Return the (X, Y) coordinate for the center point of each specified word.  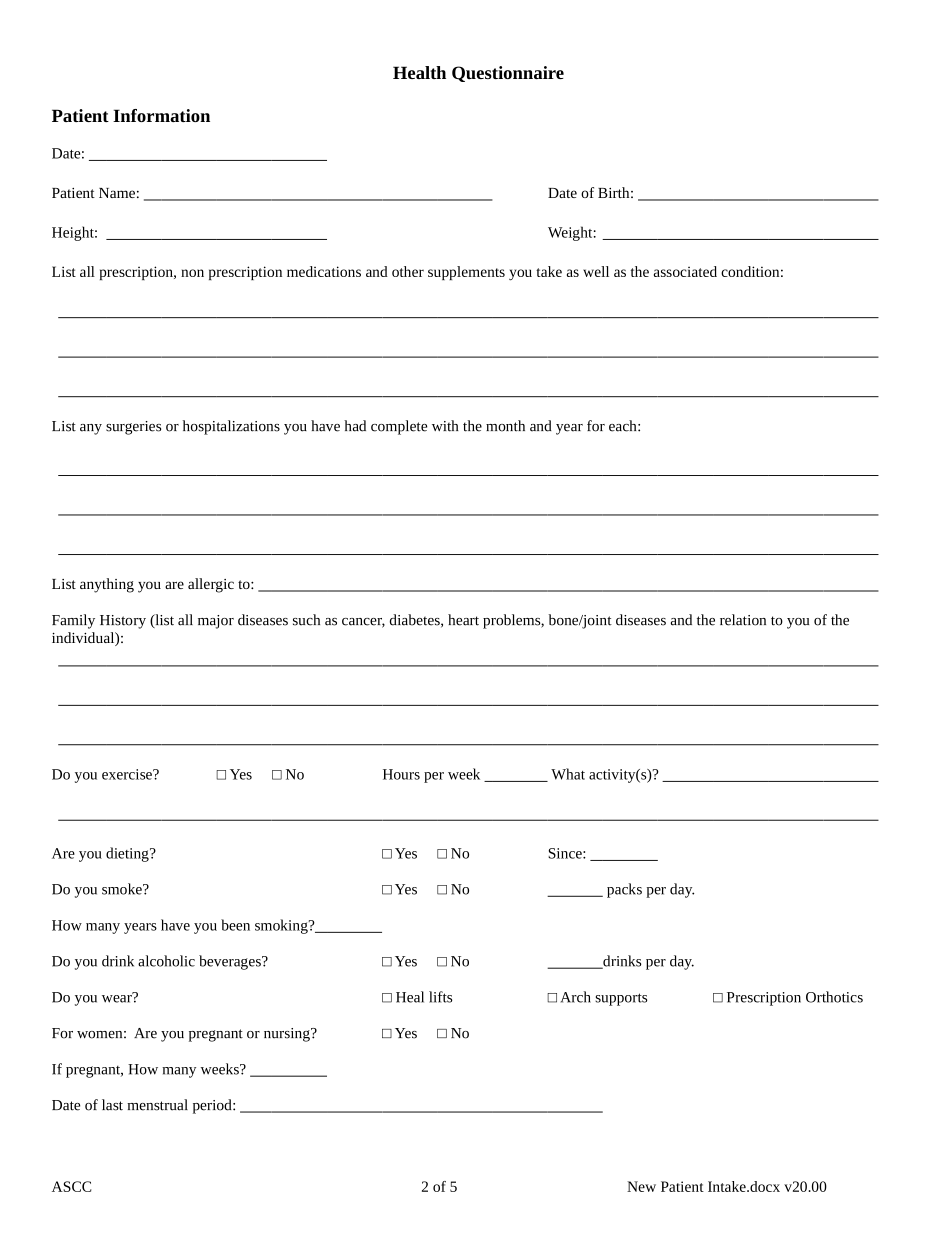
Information (161, 115)
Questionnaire (508, 74)
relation (743, 620)
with (445, 426)
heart (463, 620)
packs (624, 890)
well (596, 271)
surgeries (133, 428)
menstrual (157, 1105)
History (123, 622)
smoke (123, 889)
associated (685, 271)
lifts (440, 997)
